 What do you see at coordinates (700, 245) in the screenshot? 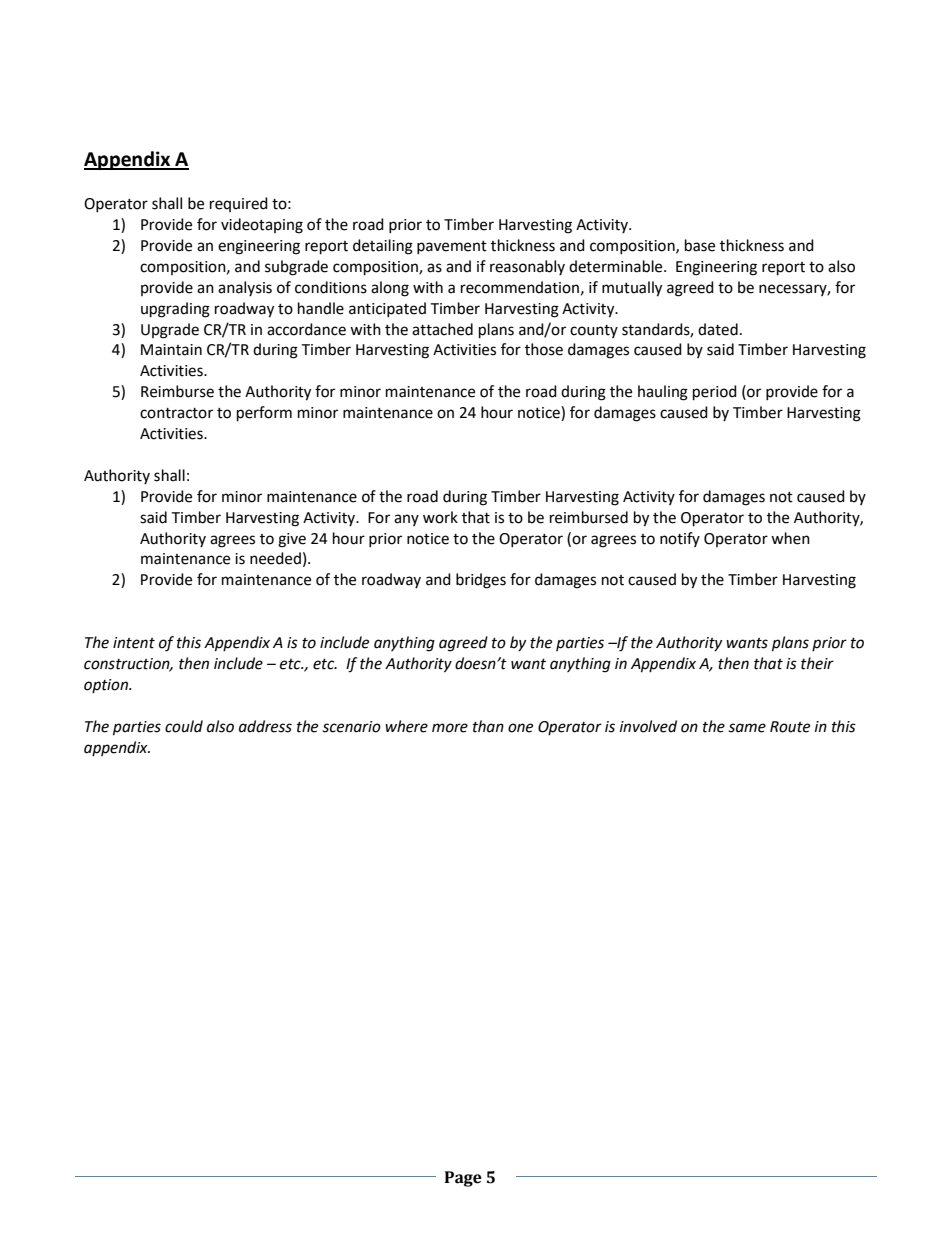
I see `base` at bounding box center [700, 245].
